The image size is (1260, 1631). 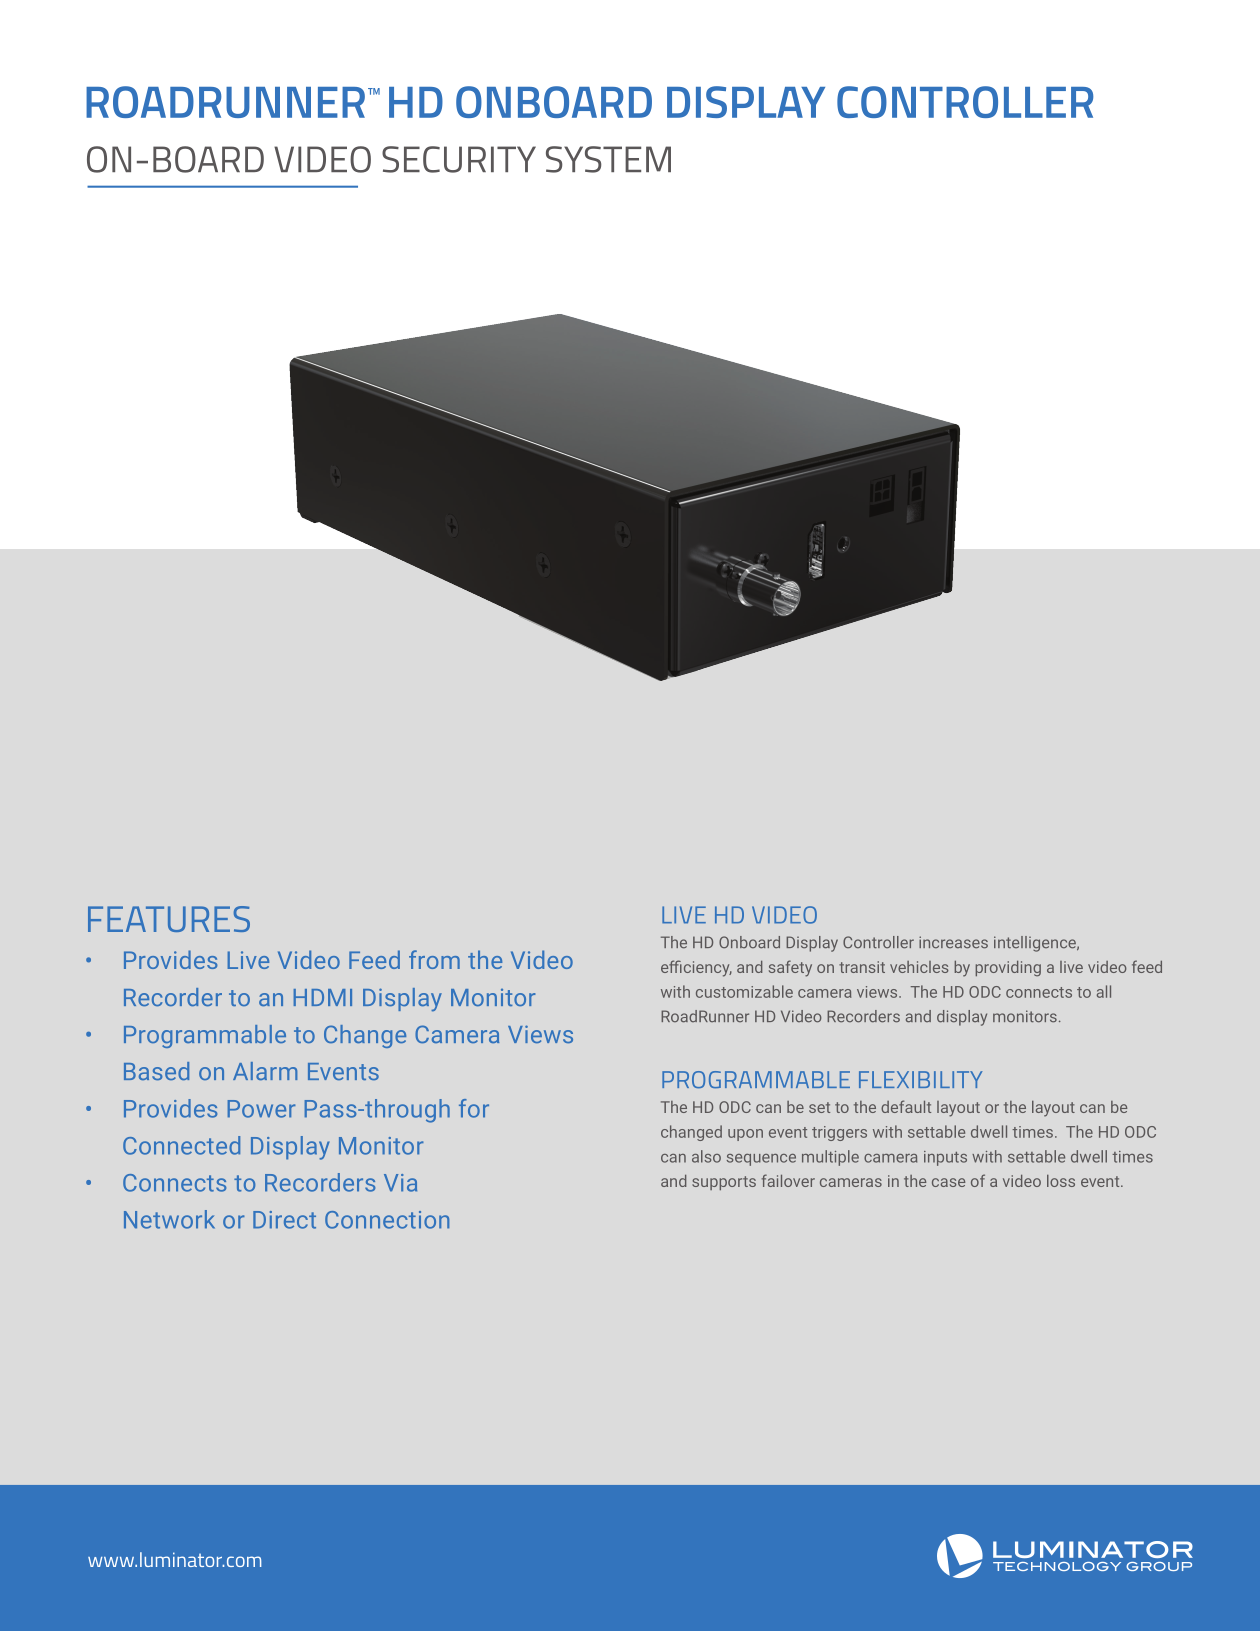 I want to click on supports, so click(x=724, y=1183).
